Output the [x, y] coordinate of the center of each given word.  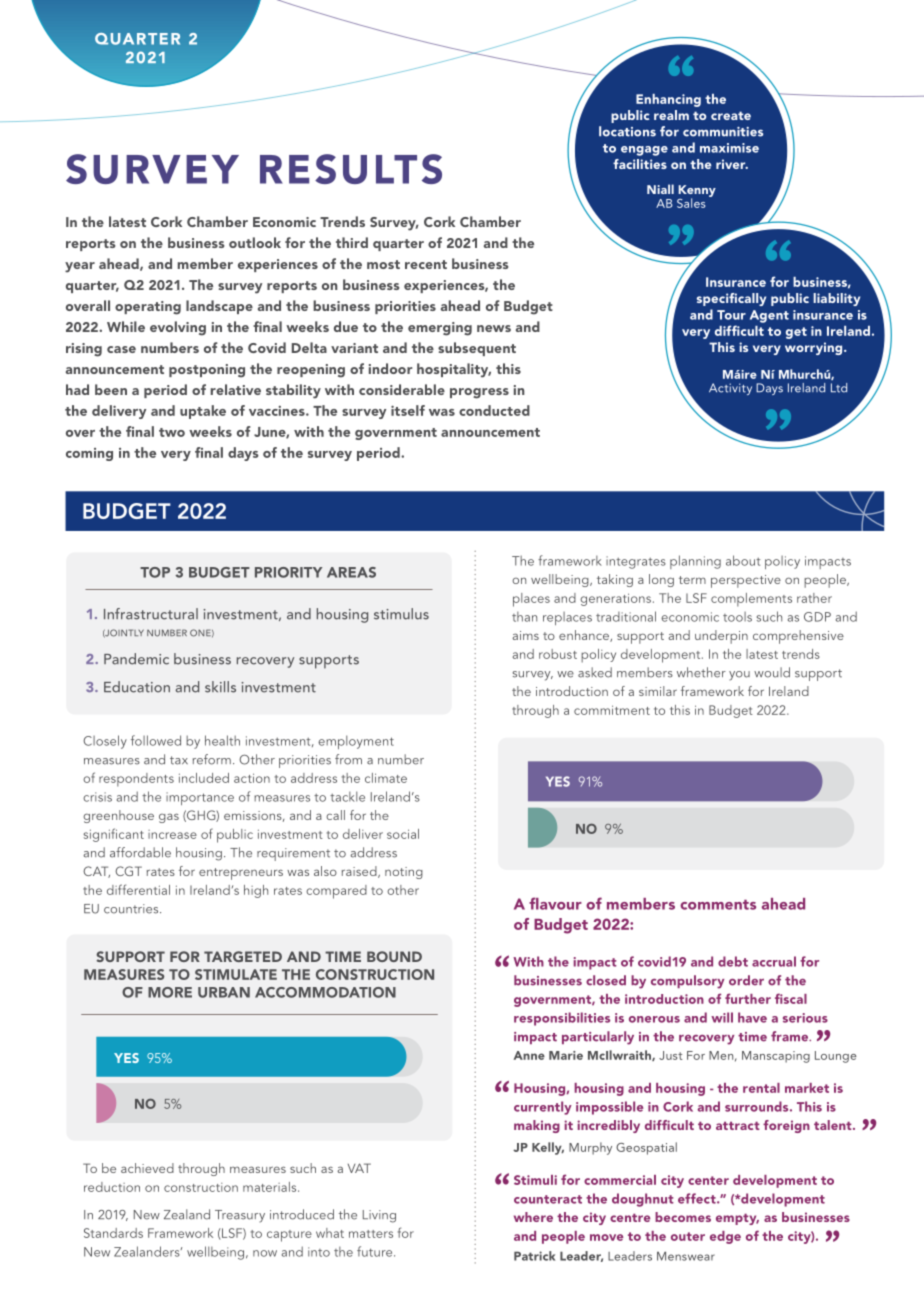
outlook [255, 242]
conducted [494, 410]
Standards [113, 1233]
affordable [140, 852]
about [743, 560]
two [172, 432]
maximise [729, 148]
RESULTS [351, 169]
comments [718, 905]
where [533, 1217]
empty [737, 1219]
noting [404, 873]
